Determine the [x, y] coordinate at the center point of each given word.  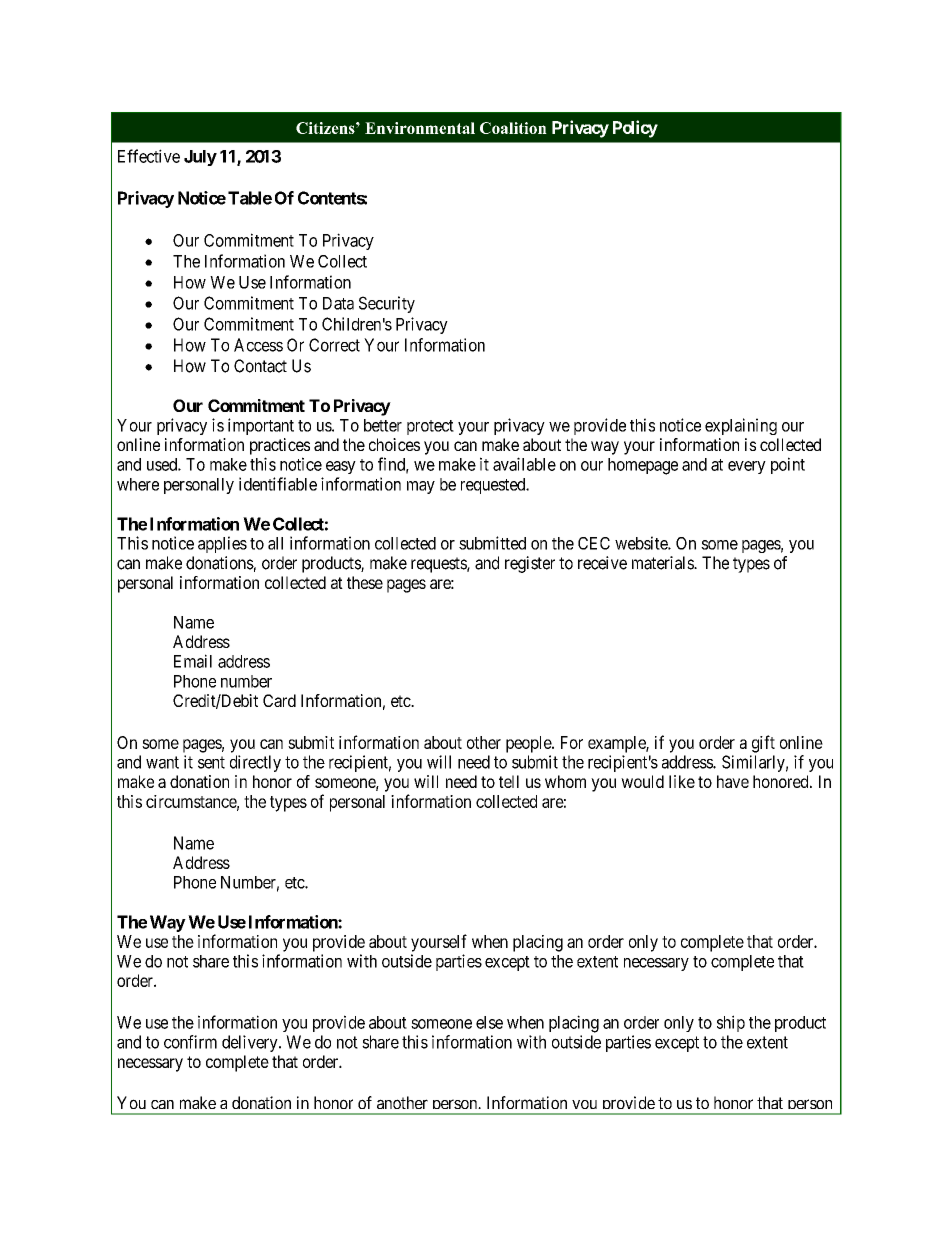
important [261, 426]
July [200, 158]
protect [430, 427]
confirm [190, 1042]
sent [211, 762]
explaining [741, 426]
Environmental [420, 128]
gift [763, 744]
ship [731, 1023]
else [489, 1022]
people [529, 744]
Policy [635, 129]
